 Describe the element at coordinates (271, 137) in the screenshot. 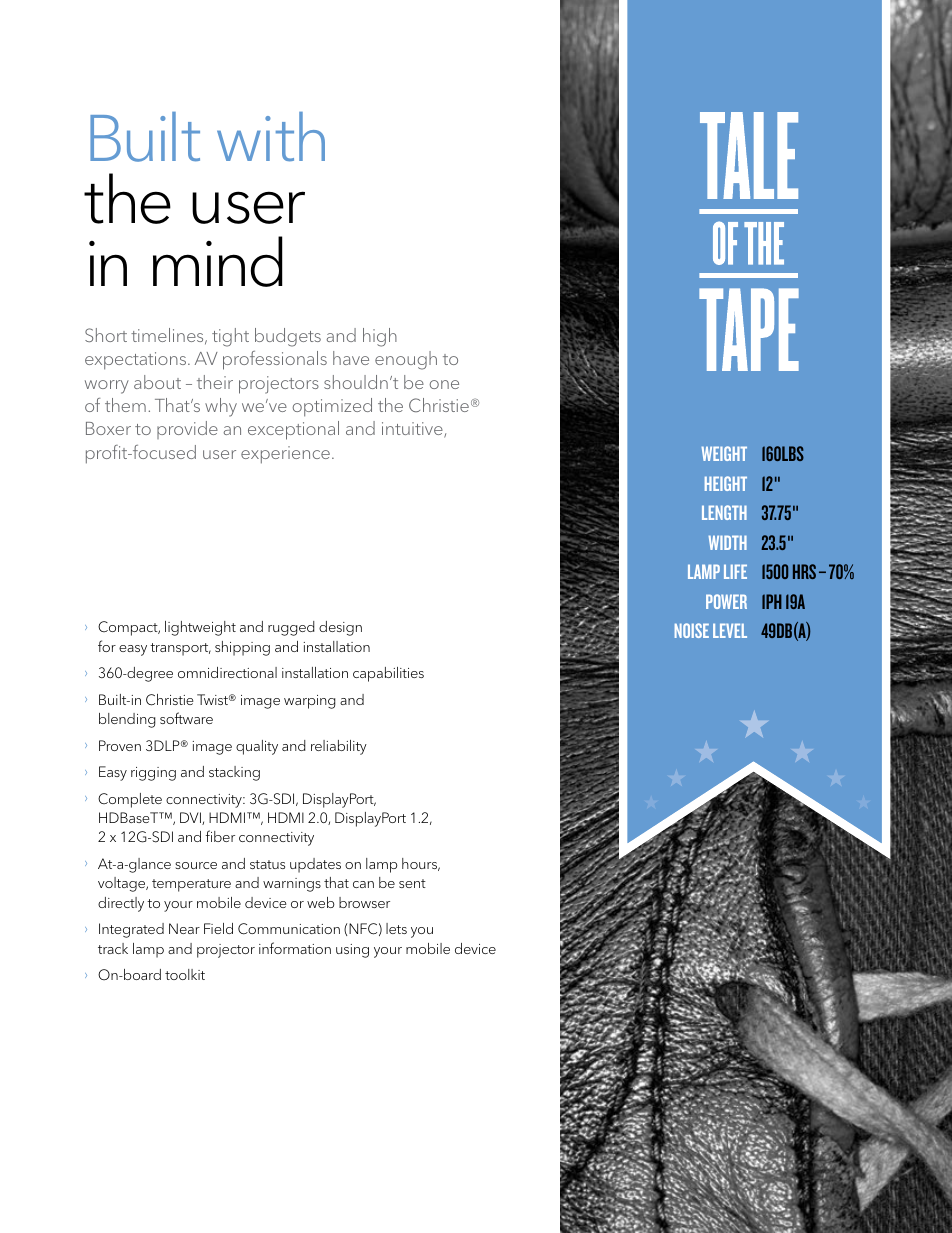

I see `with` at that location.
